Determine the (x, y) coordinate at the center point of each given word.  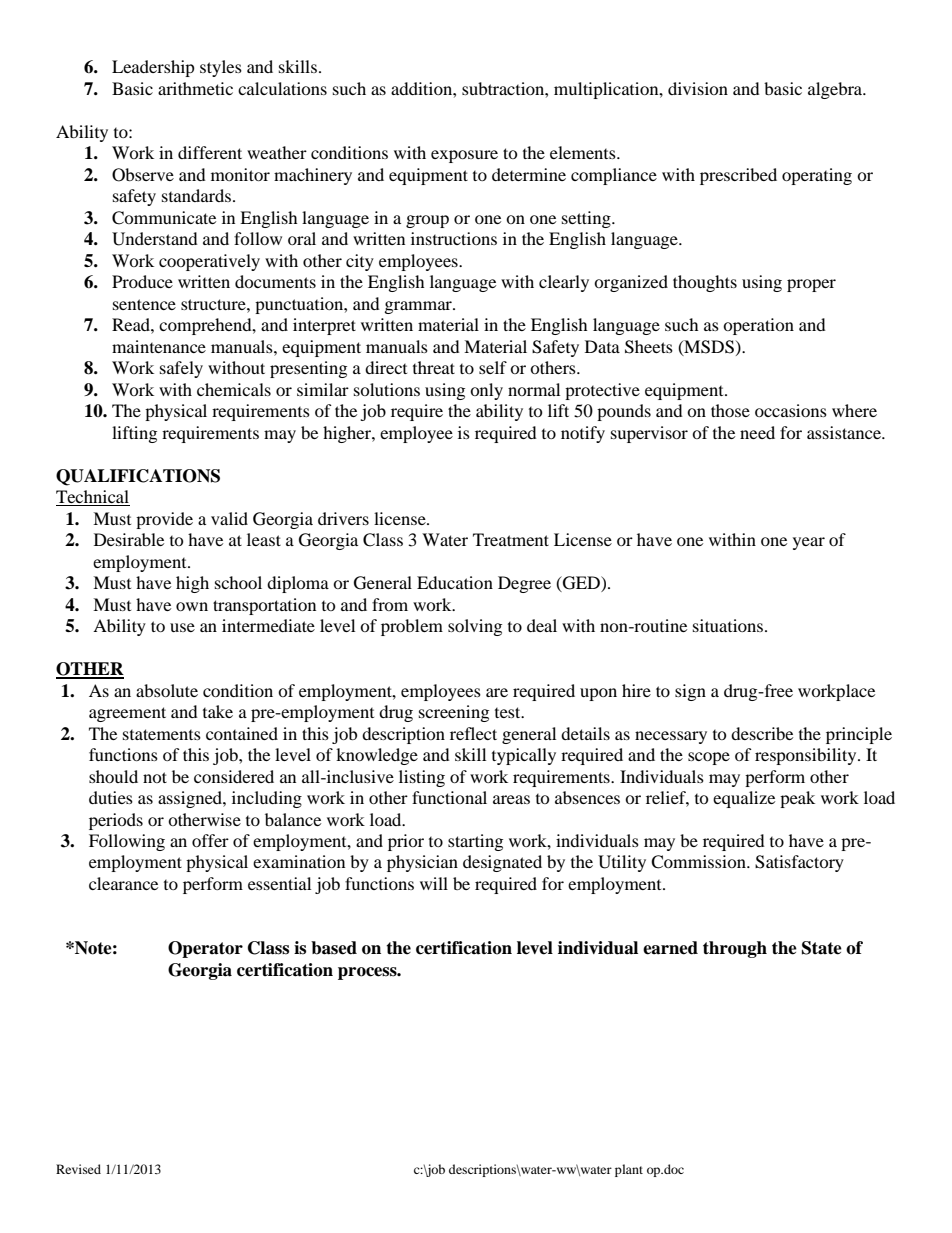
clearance (123, 883)
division (698, 88)
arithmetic (195, 88)
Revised (78, 1169)
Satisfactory (799, 863)
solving (475, 627)
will (434, 883)
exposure (464, 156)
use (182, 627)
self (493, 367)
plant (629, 1170)
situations (729, 625)
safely (181, 369)
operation (758, 326)
